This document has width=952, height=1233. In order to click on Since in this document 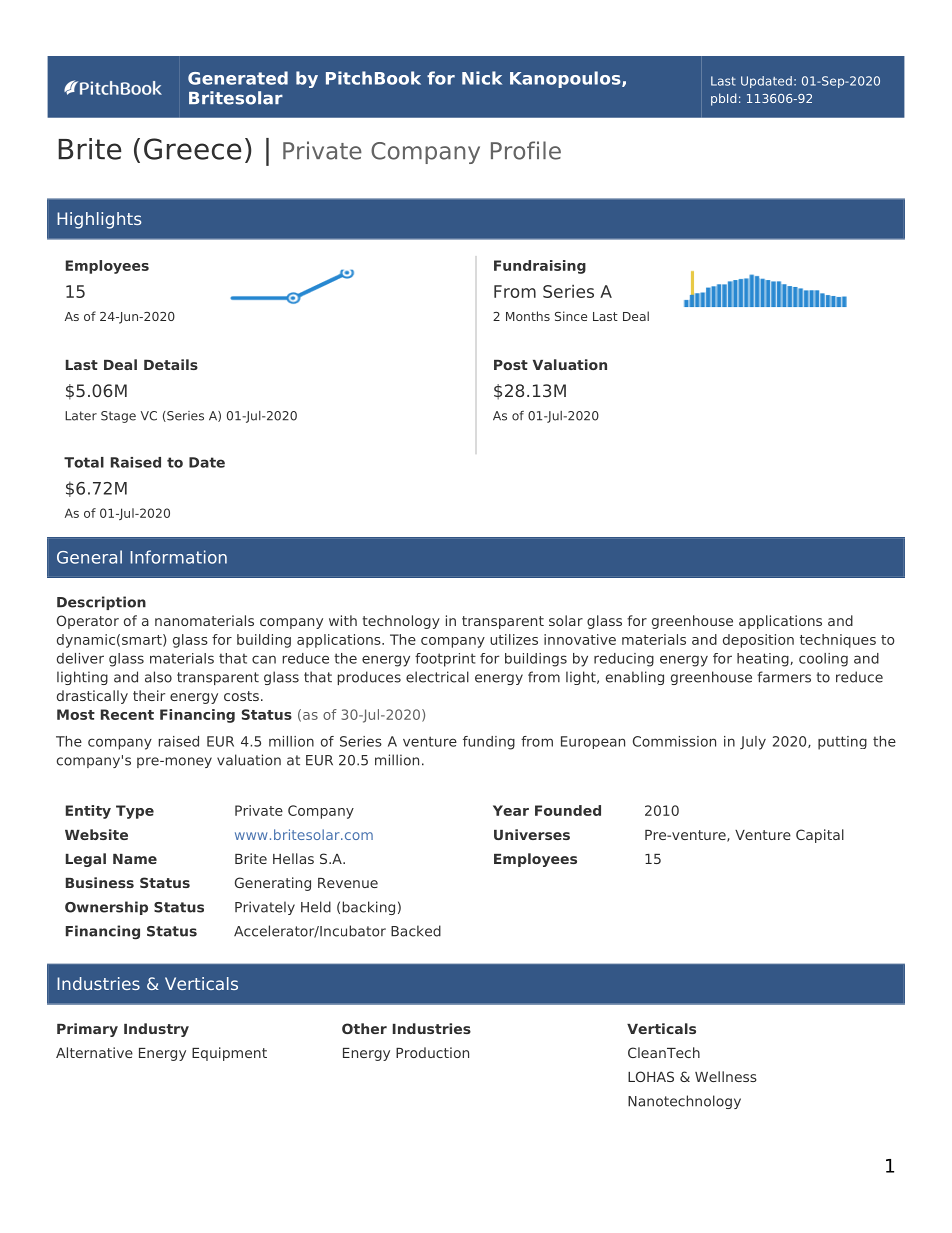, I will do `click(571, 316)`.
